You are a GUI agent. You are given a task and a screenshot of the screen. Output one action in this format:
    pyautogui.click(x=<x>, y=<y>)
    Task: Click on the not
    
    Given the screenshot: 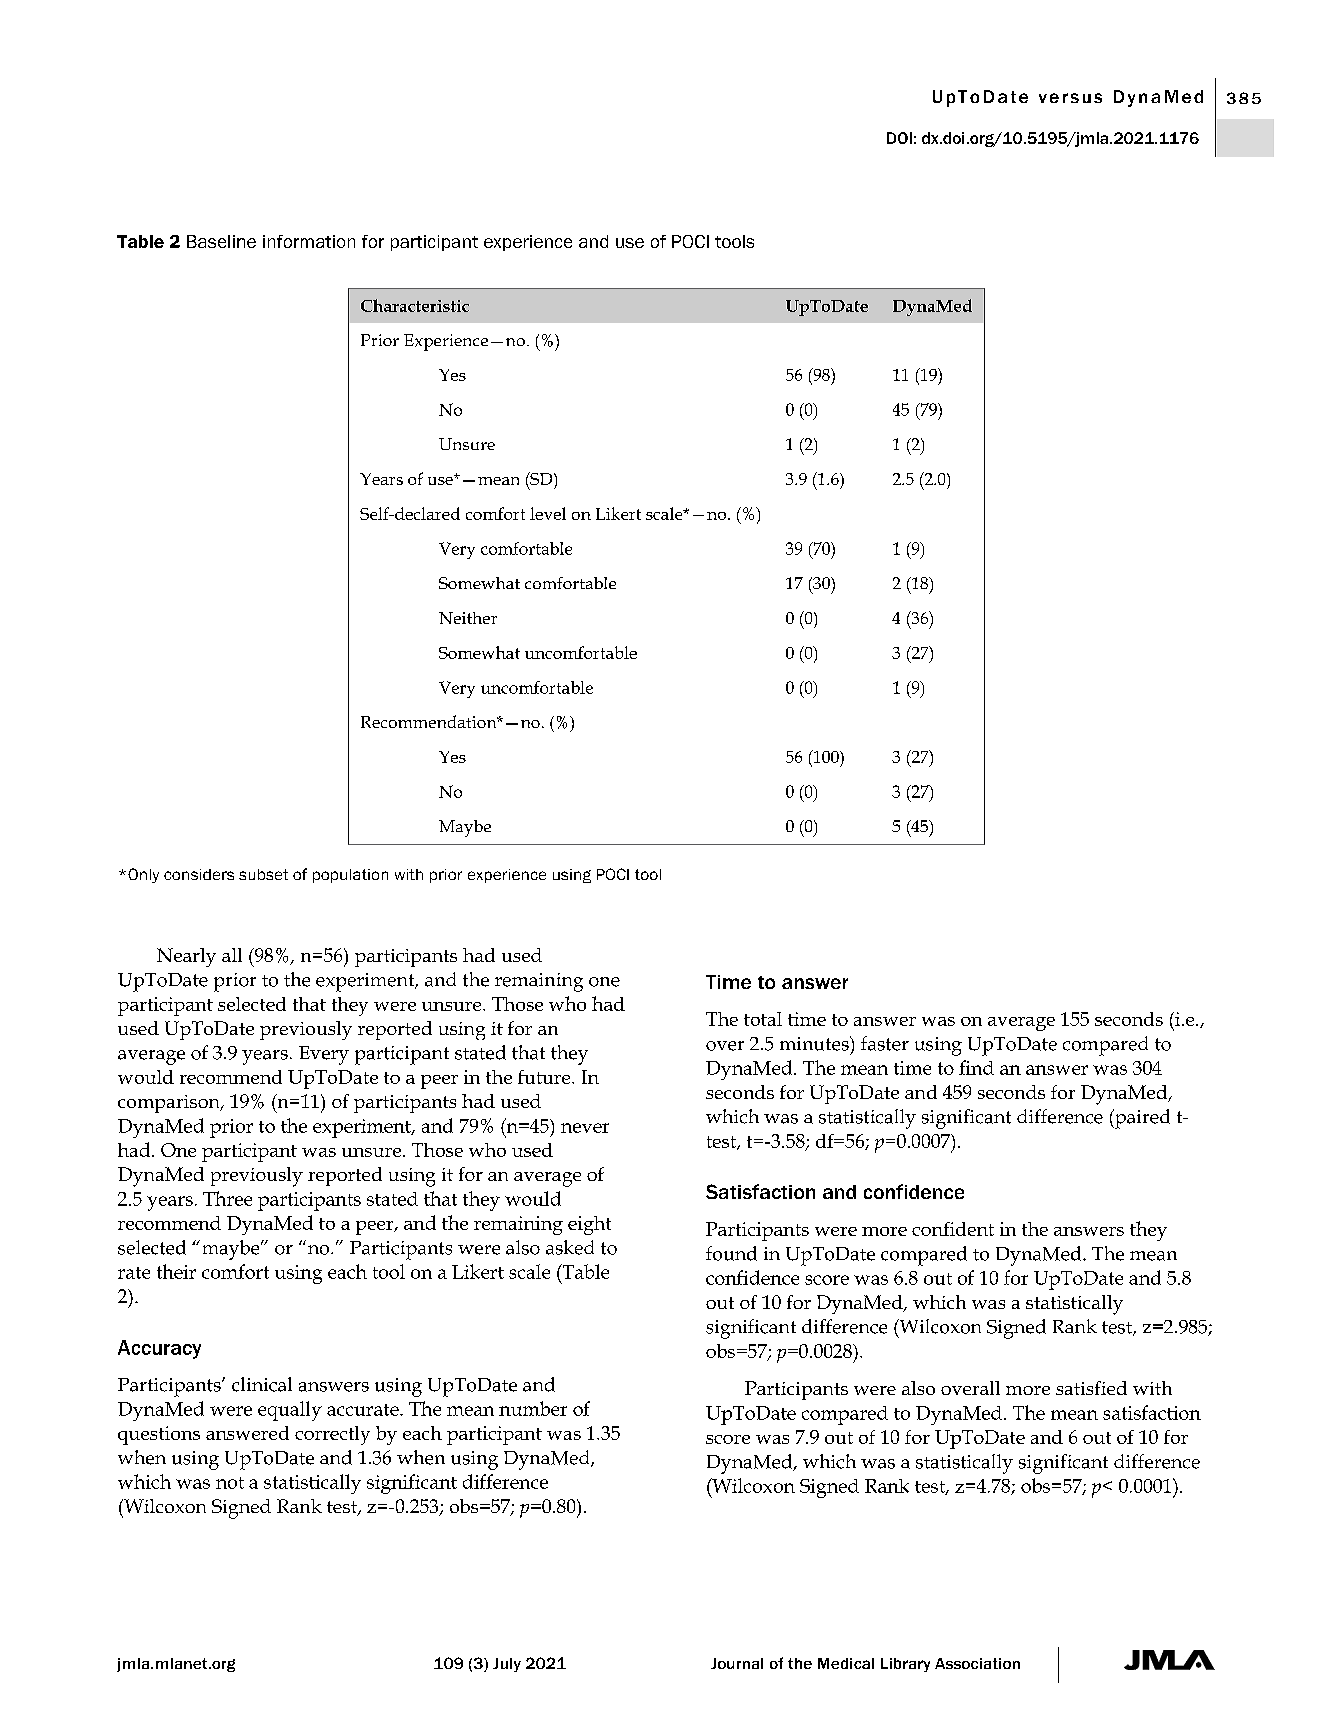 What is the action you would take?
    pyautogui.click(x=230, y=1483)
